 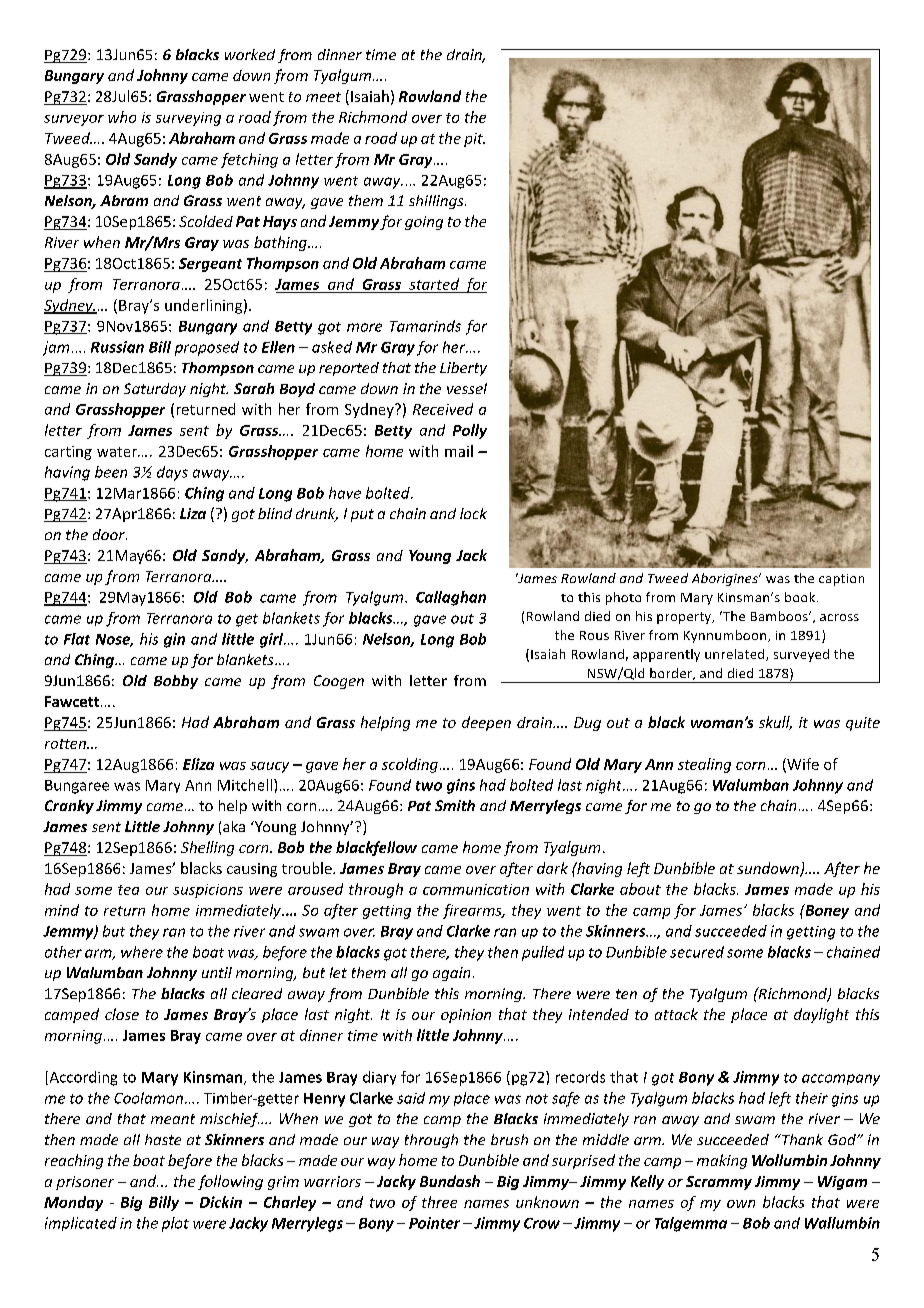 I want to click on Liberty, so click(x=463, y=369).
